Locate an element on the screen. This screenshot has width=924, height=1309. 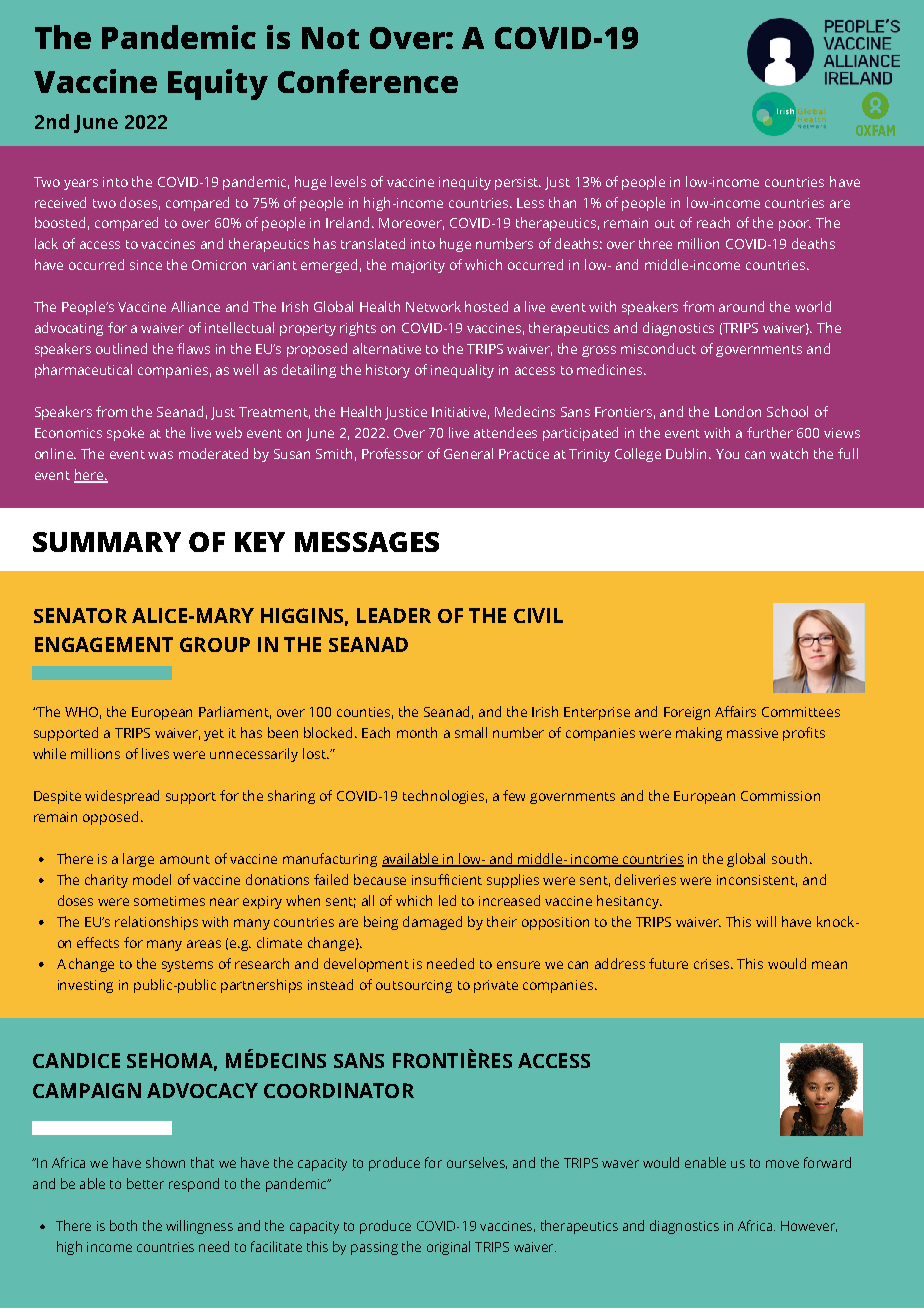
both is located at coordinates (123, 1225).
